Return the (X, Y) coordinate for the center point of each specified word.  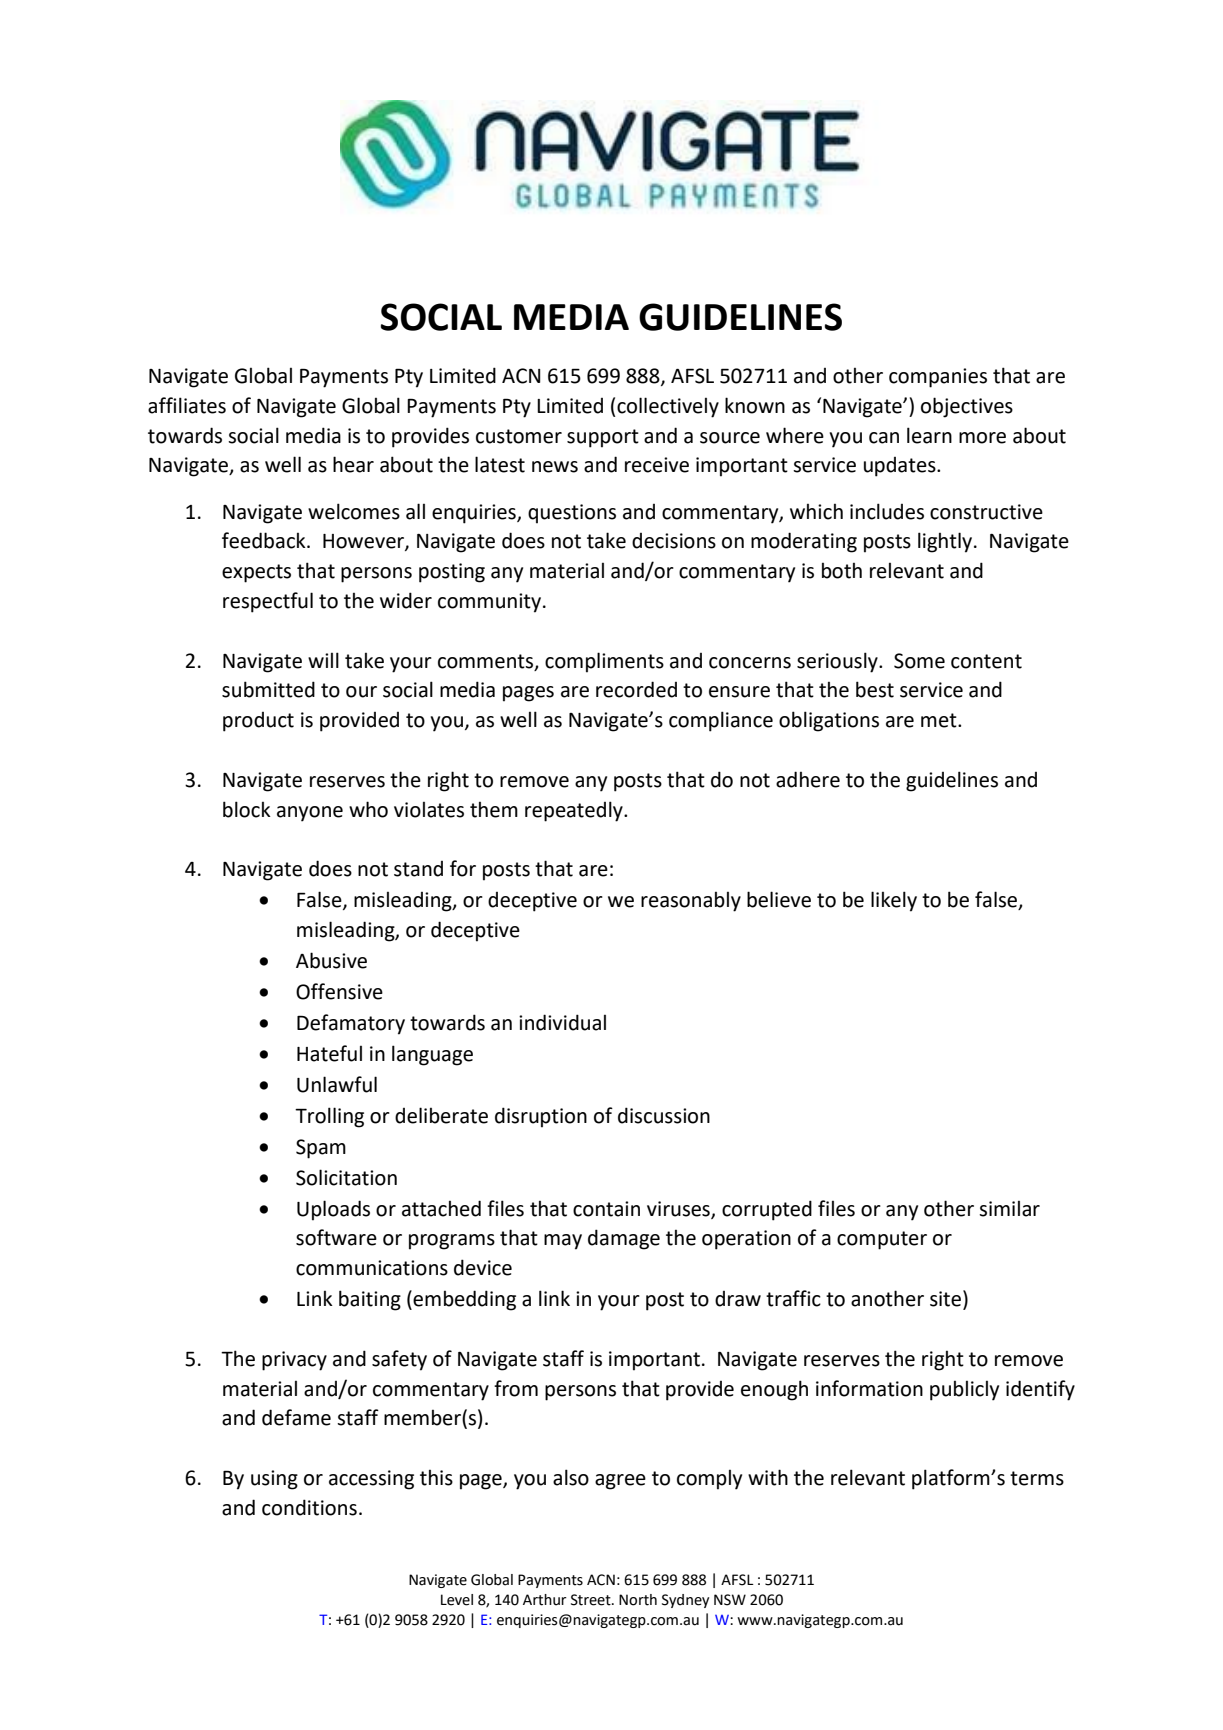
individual (562, 1022)
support (603, 438)
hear (353, 464)
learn (929, 435)
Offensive (339, 991)
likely (894, 901)
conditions (309, 1507)
